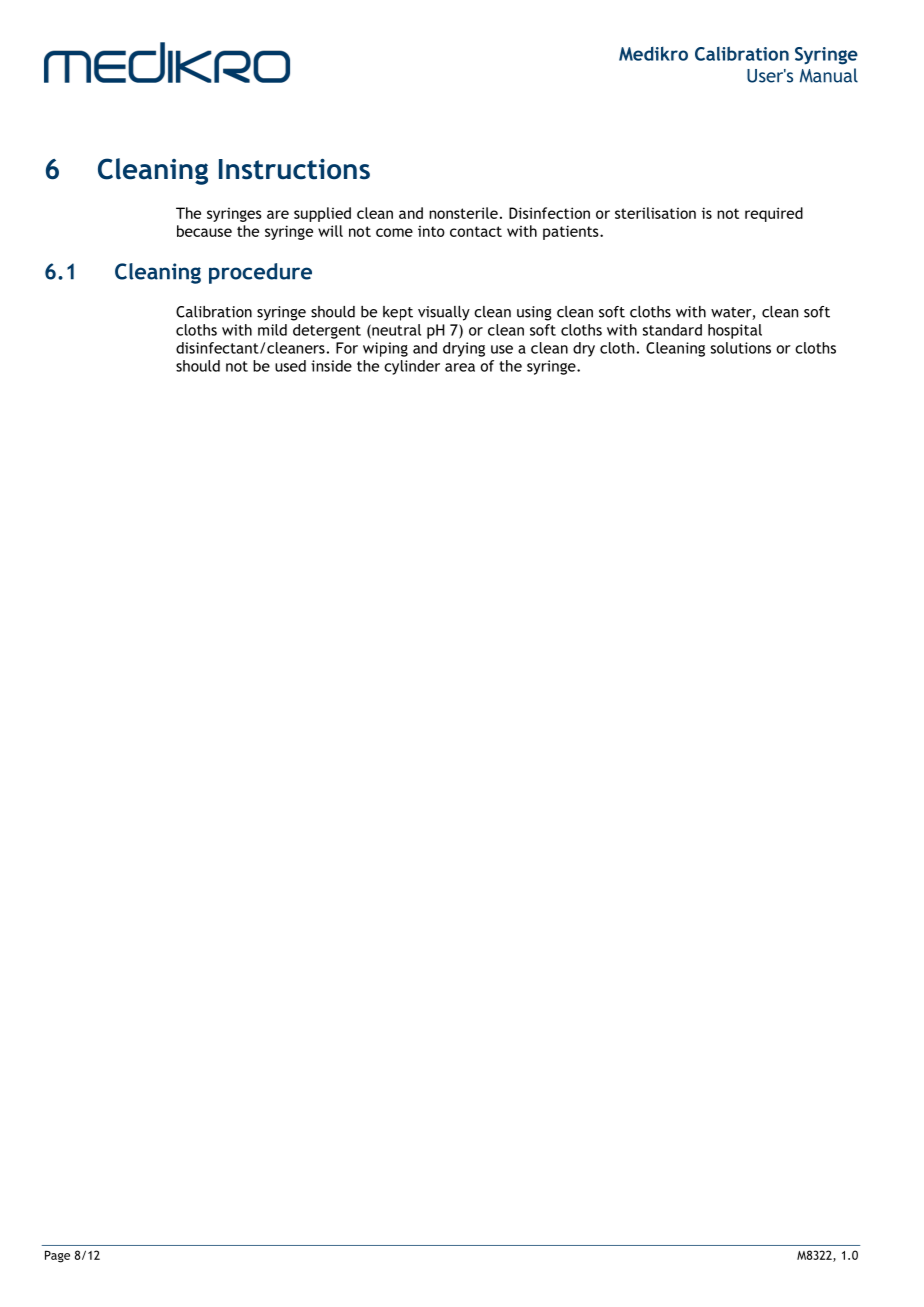 Image resolution: width=924 pixels, height=1307 pixels. What do you see at coordinates (741, 348) in the document?
I see `solutions` at bounding box center [741, 348].
